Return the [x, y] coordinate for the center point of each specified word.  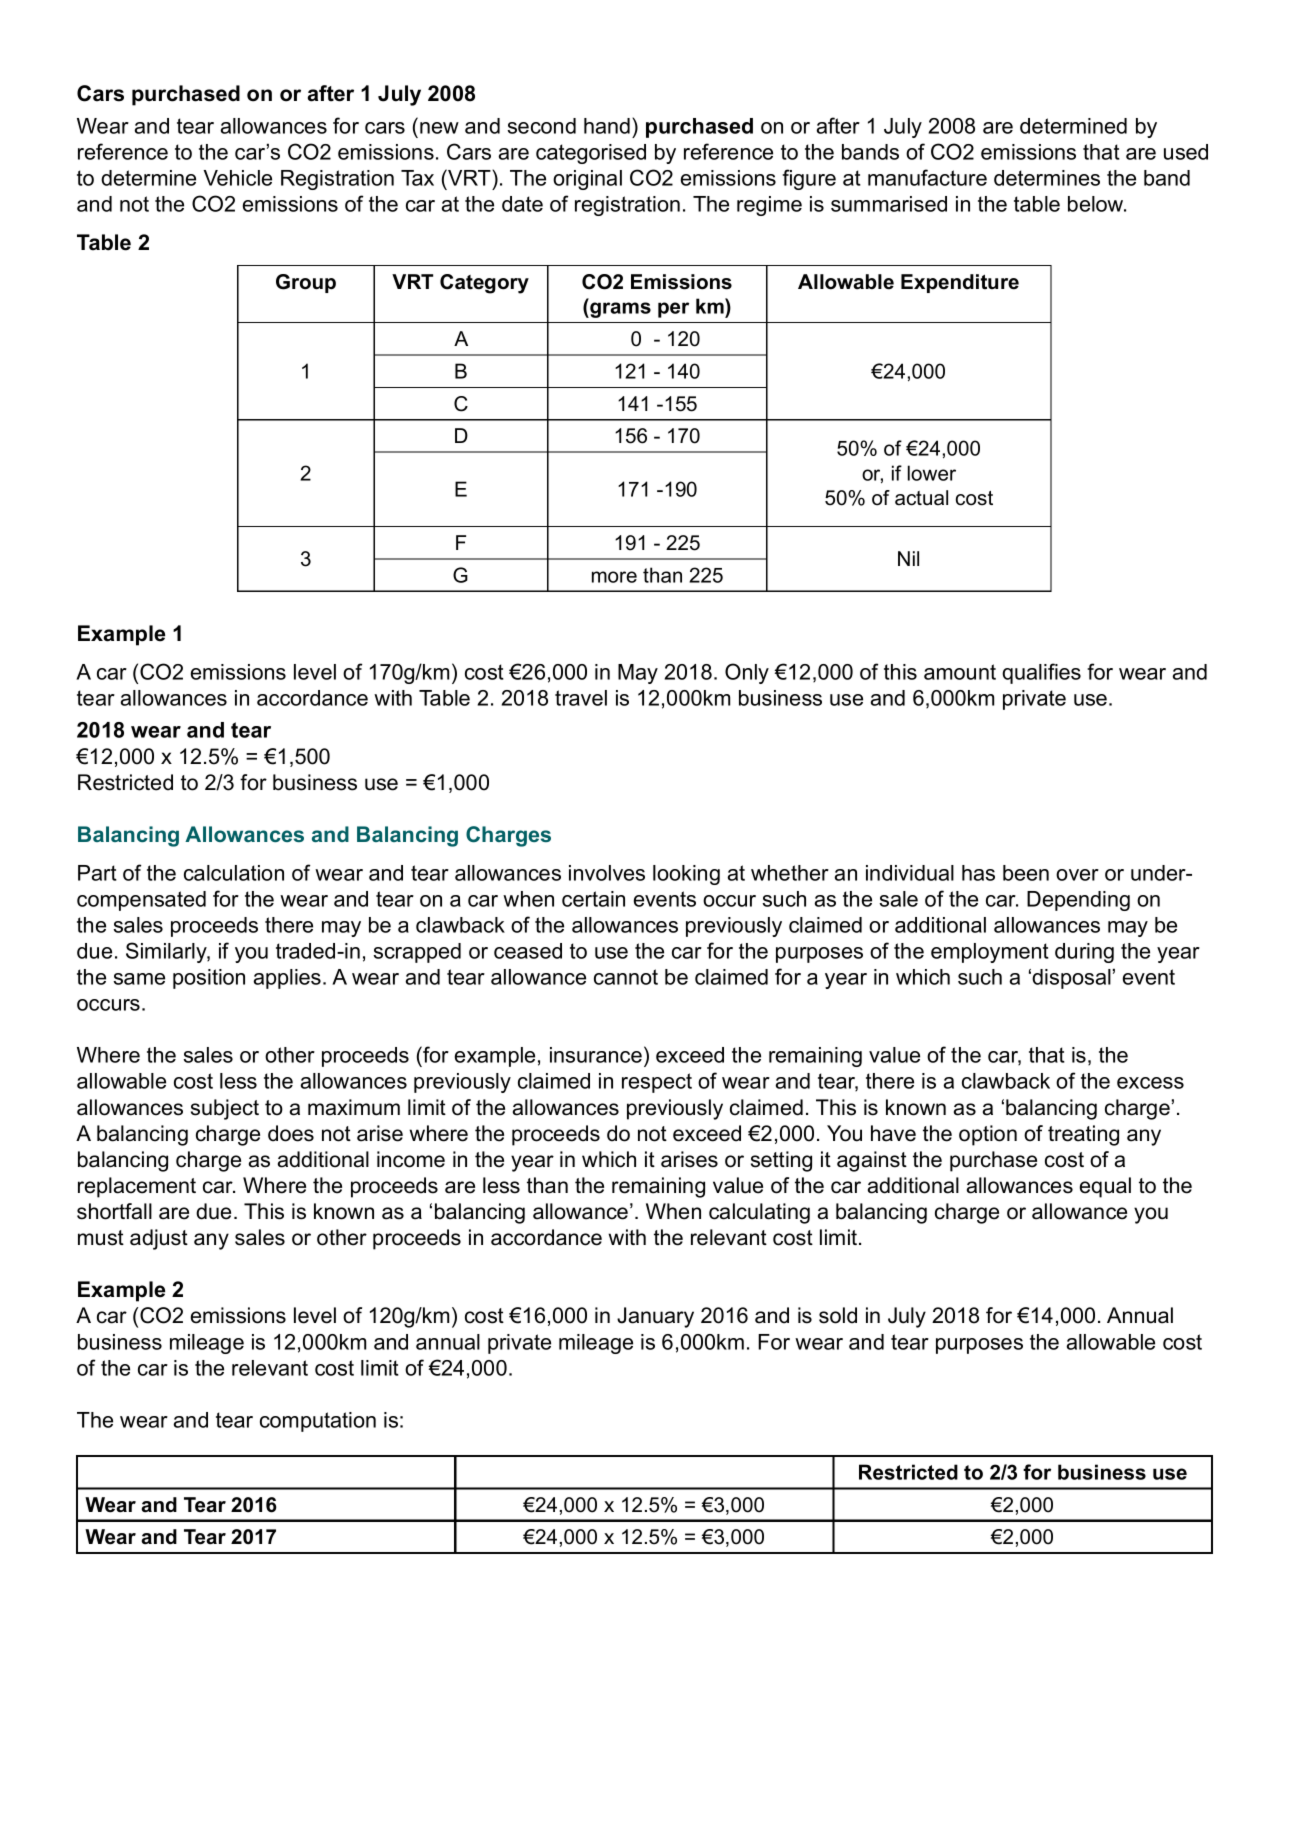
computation [318, 1422]
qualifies [1041, 673]
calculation [234, 873]
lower [932, 473]
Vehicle [237, 178]
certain [593, 899]
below [1097, 204]
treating [1083, 1135]
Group [306, 283]
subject [225, 1109]
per [673, 310]
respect [657, 1083]
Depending [1078, 901]
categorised [591, 154]
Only [747, 673]
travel [581, 698]
